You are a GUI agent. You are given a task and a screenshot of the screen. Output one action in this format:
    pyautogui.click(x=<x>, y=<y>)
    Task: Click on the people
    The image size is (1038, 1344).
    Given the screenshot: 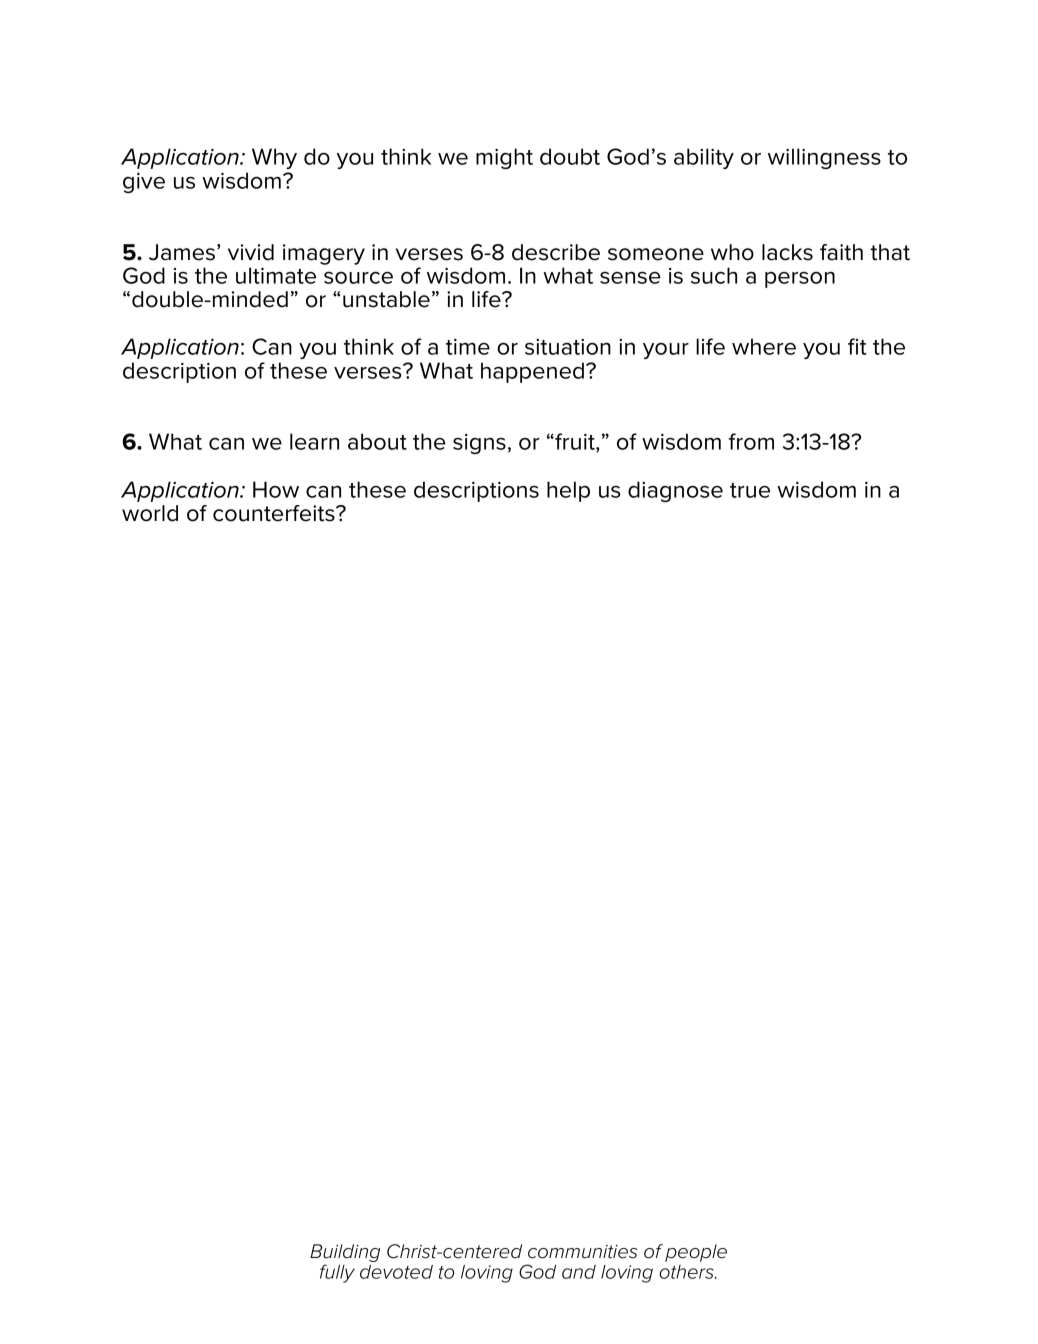 What is the action you would take?
    pyautogui.click(x=696, y=1253)
